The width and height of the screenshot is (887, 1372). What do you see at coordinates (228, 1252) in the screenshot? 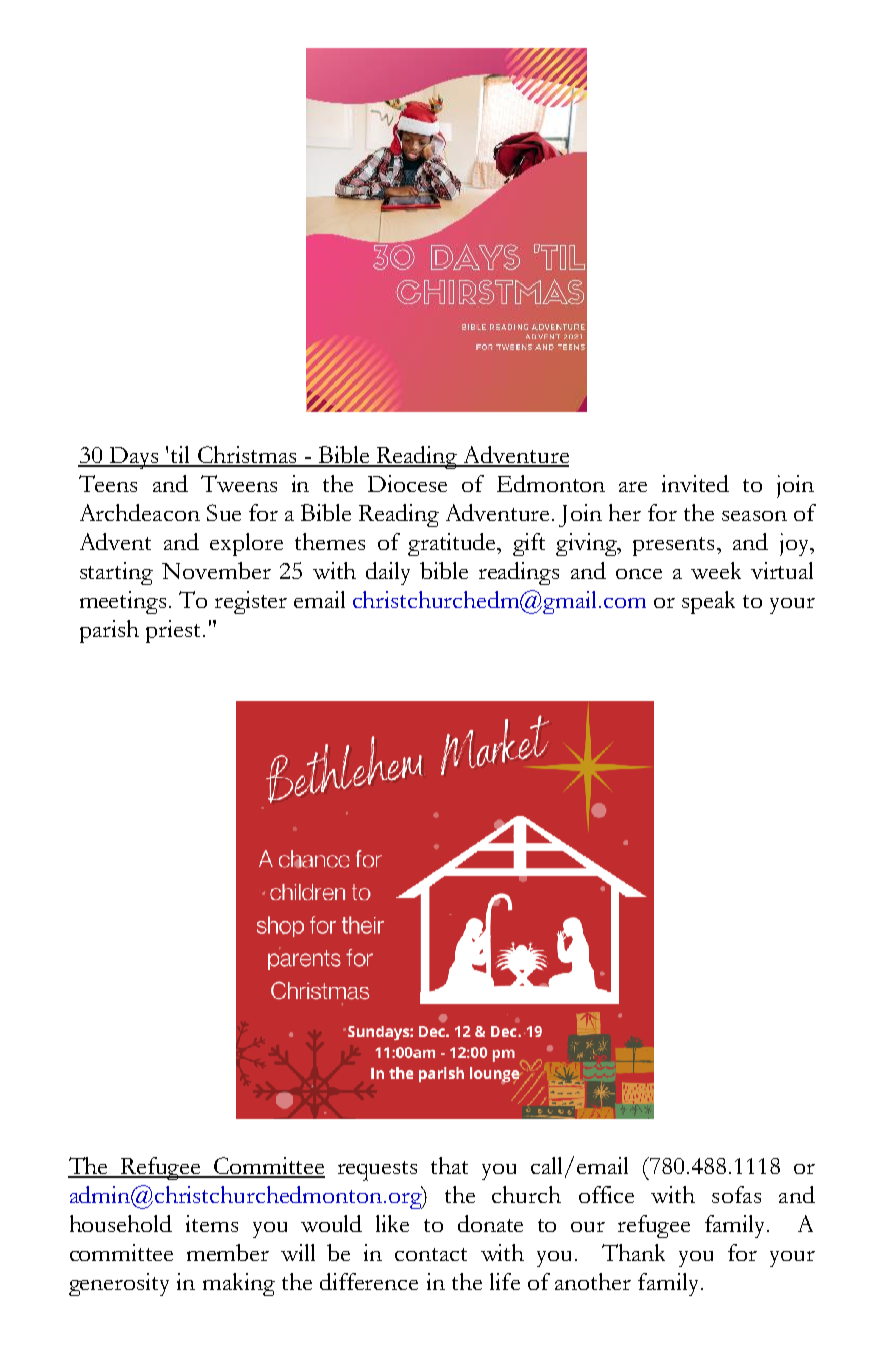
I see `member` at bounding box center [228, 1252].
